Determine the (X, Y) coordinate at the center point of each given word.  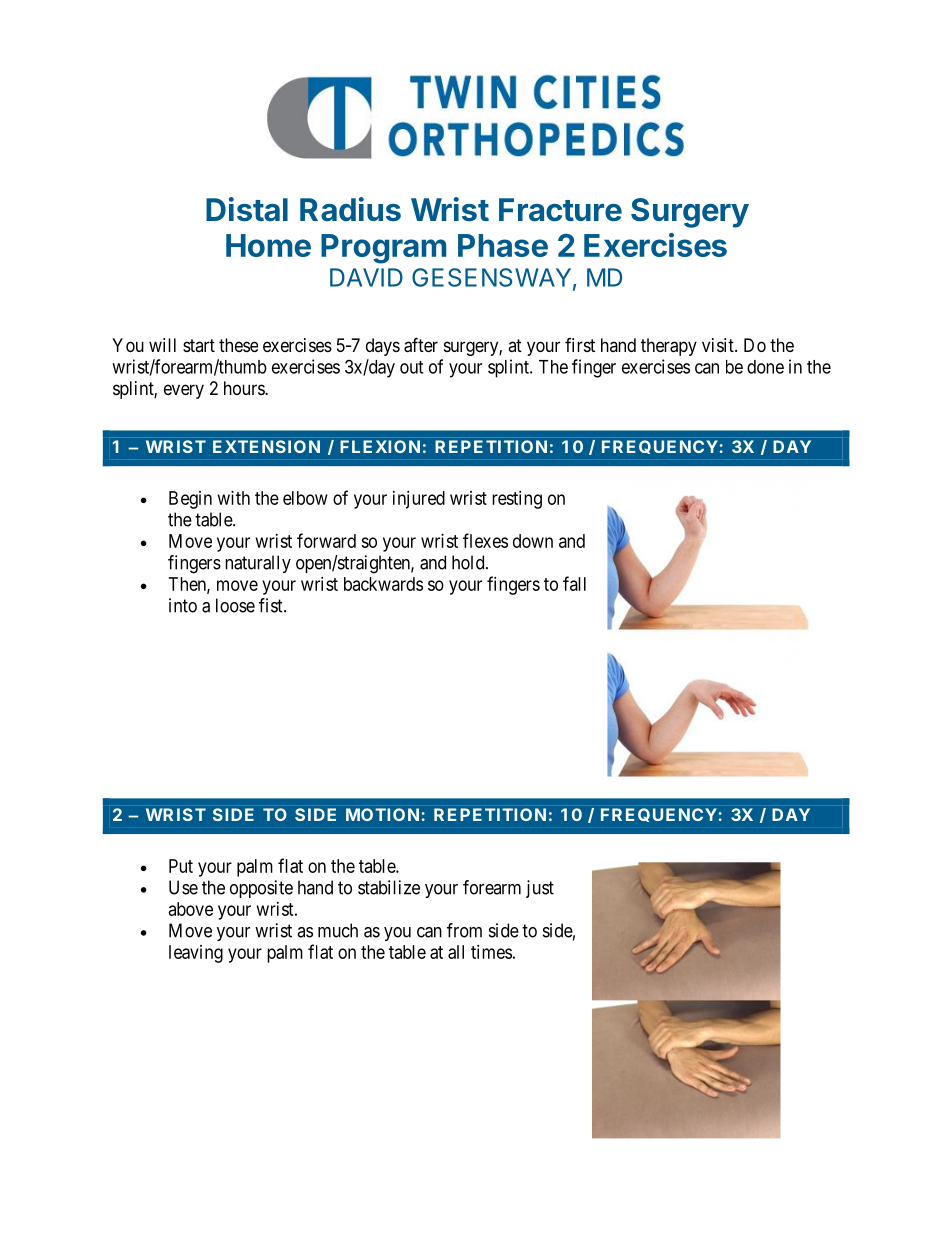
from (464, 930)
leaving (196, 954)
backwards (383, 584)
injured (419, 500)
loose (235, 605)
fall (574, 583)
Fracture (560, 210)
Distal (247, 209)
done (765, 367)
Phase (503, 245)
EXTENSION (266, 446)
